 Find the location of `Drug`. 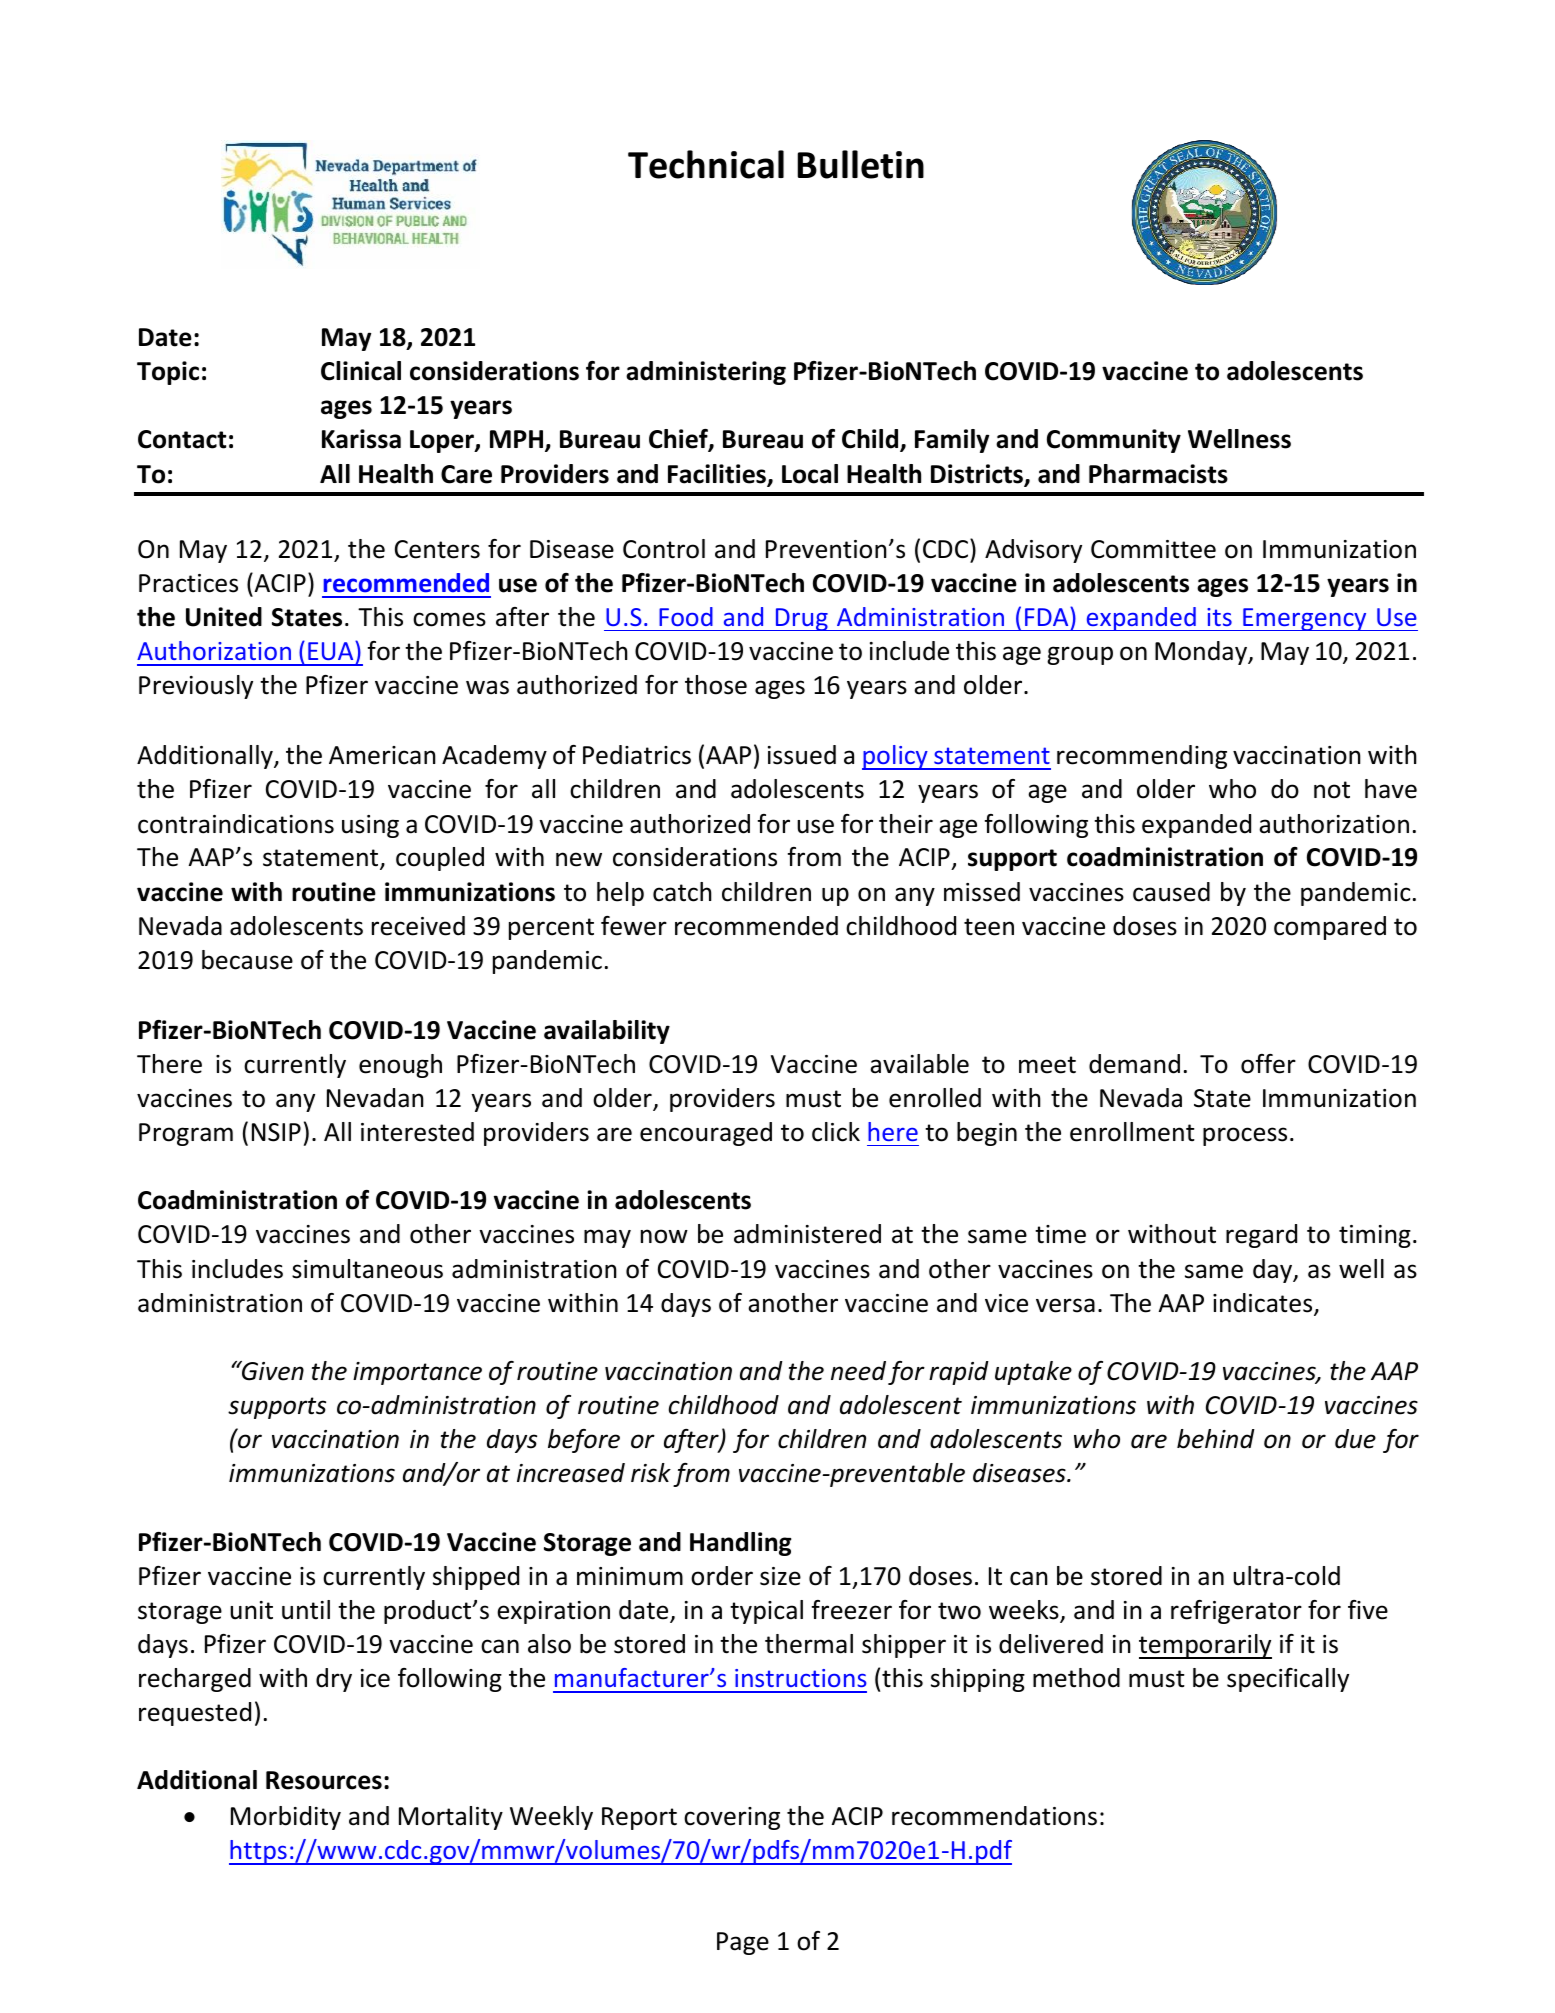

Drug is located at coordinates (801, 619).
